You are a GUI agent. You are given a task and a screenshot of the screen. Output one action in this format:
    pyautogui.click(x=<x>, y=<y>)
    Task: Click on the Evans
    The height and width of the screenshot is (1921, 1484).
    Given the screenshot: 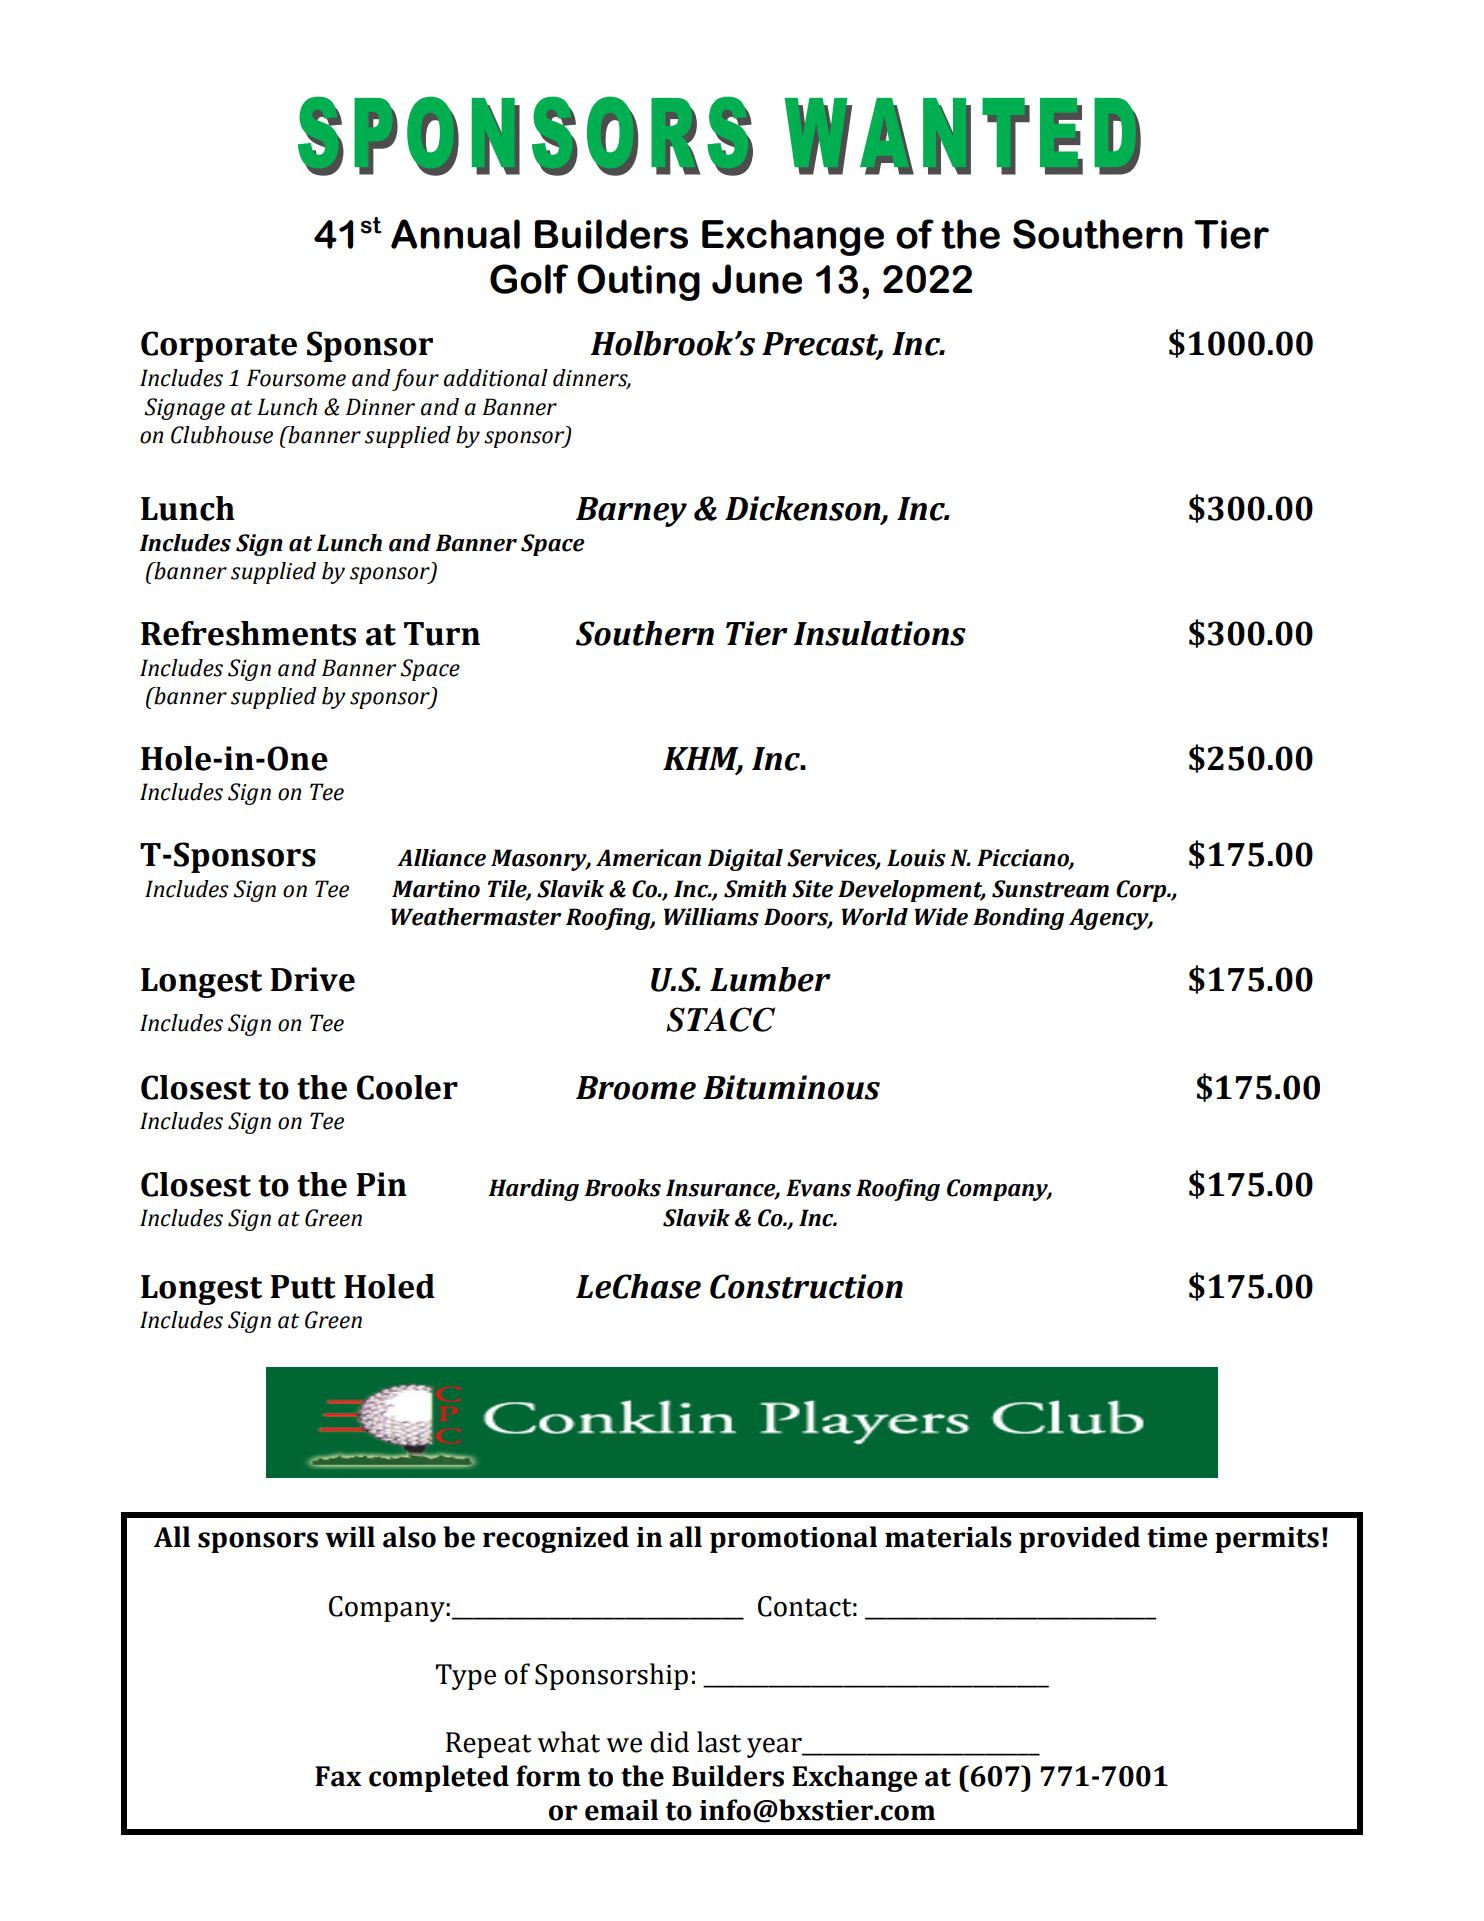 What is the action you would take?
    pyautogui.click(x=818, y=1188)
